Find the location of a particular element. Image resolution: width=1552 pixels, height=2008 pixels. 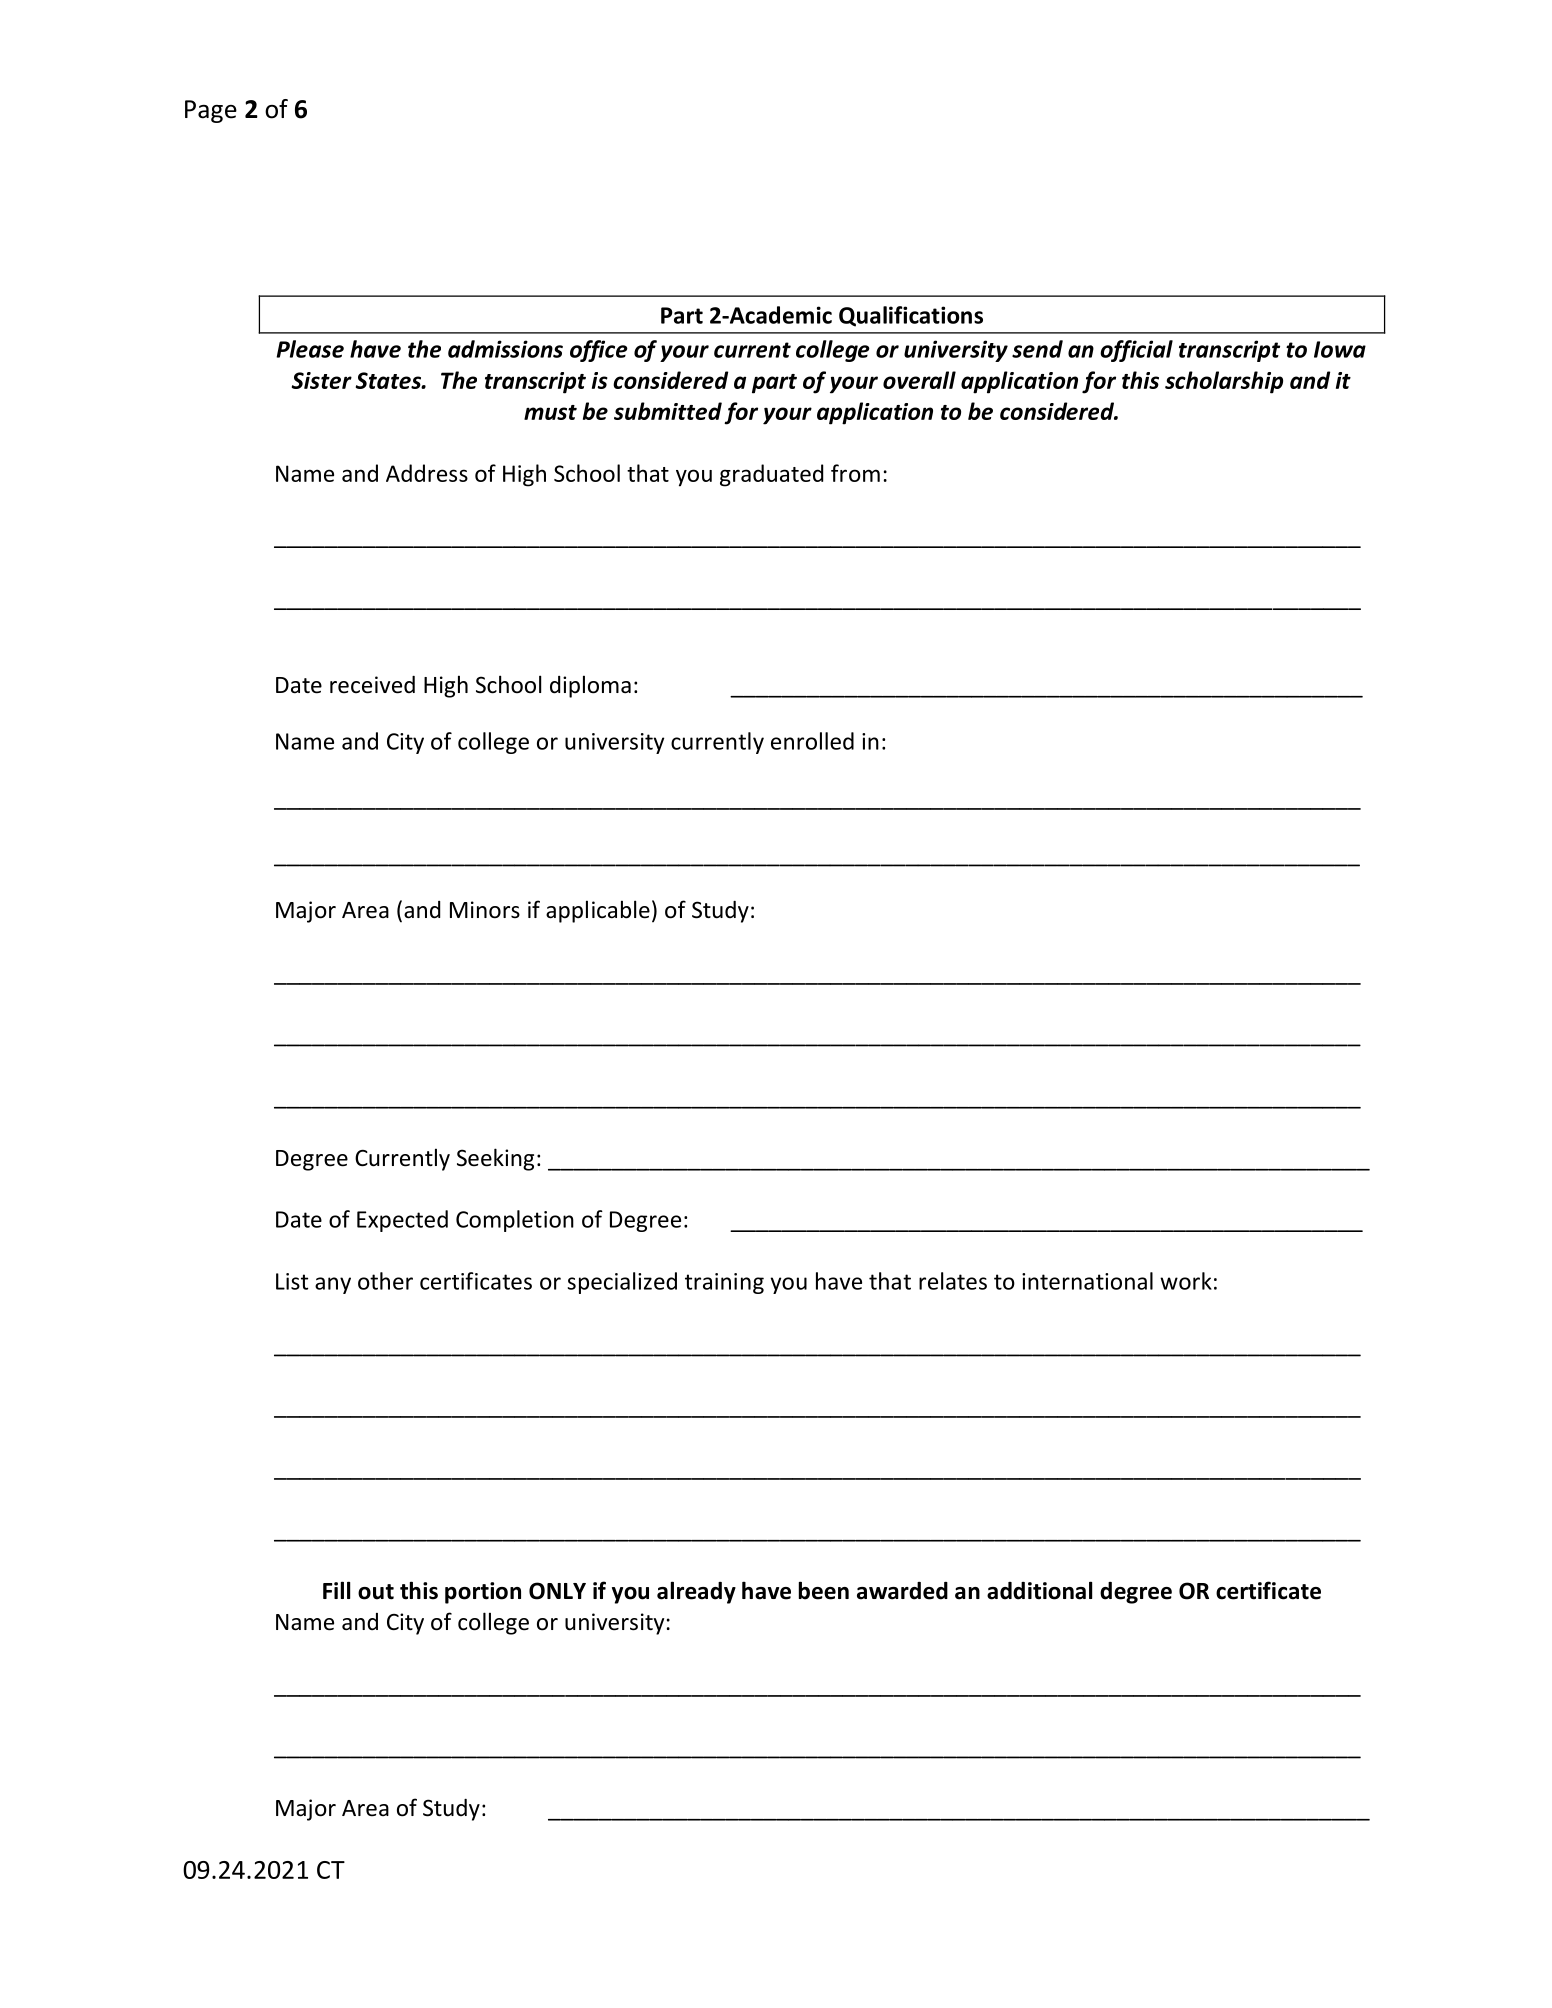

Qualifications is located at coordinates (911, 316).
